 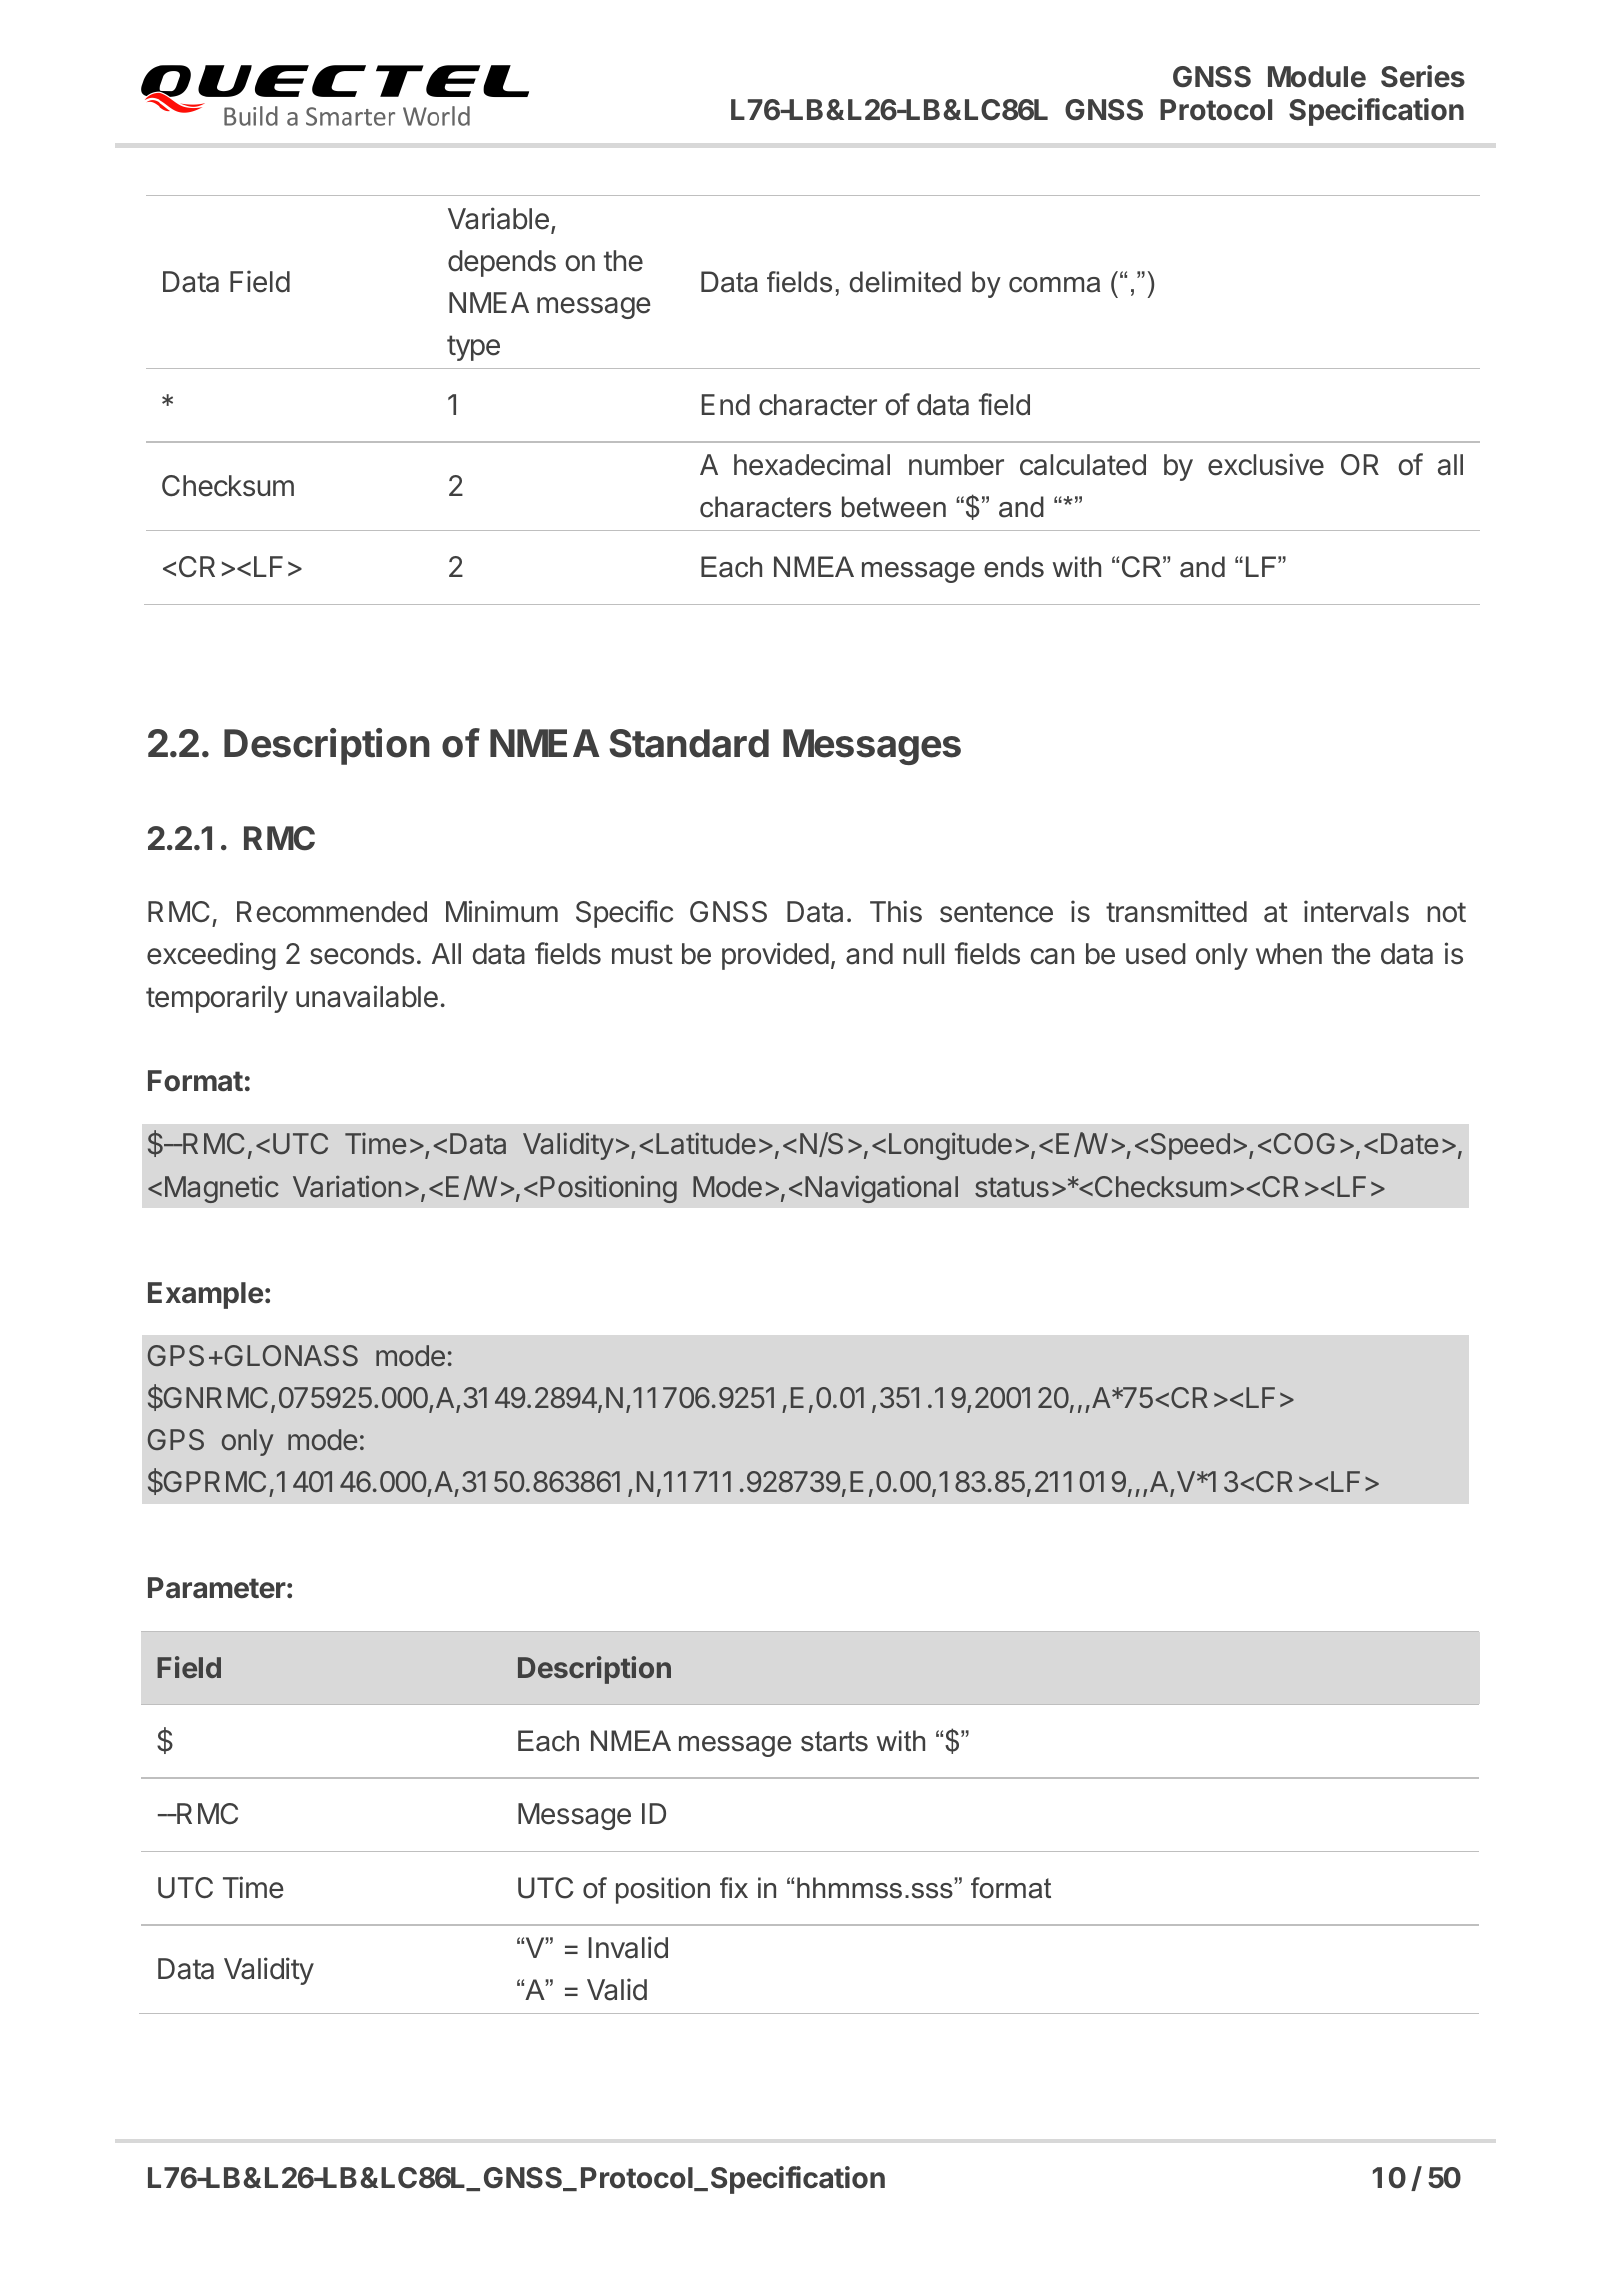 What do you see at coordinates (734, 1887) in the image?
I see `fix` at bounding box center [734, 1887].
